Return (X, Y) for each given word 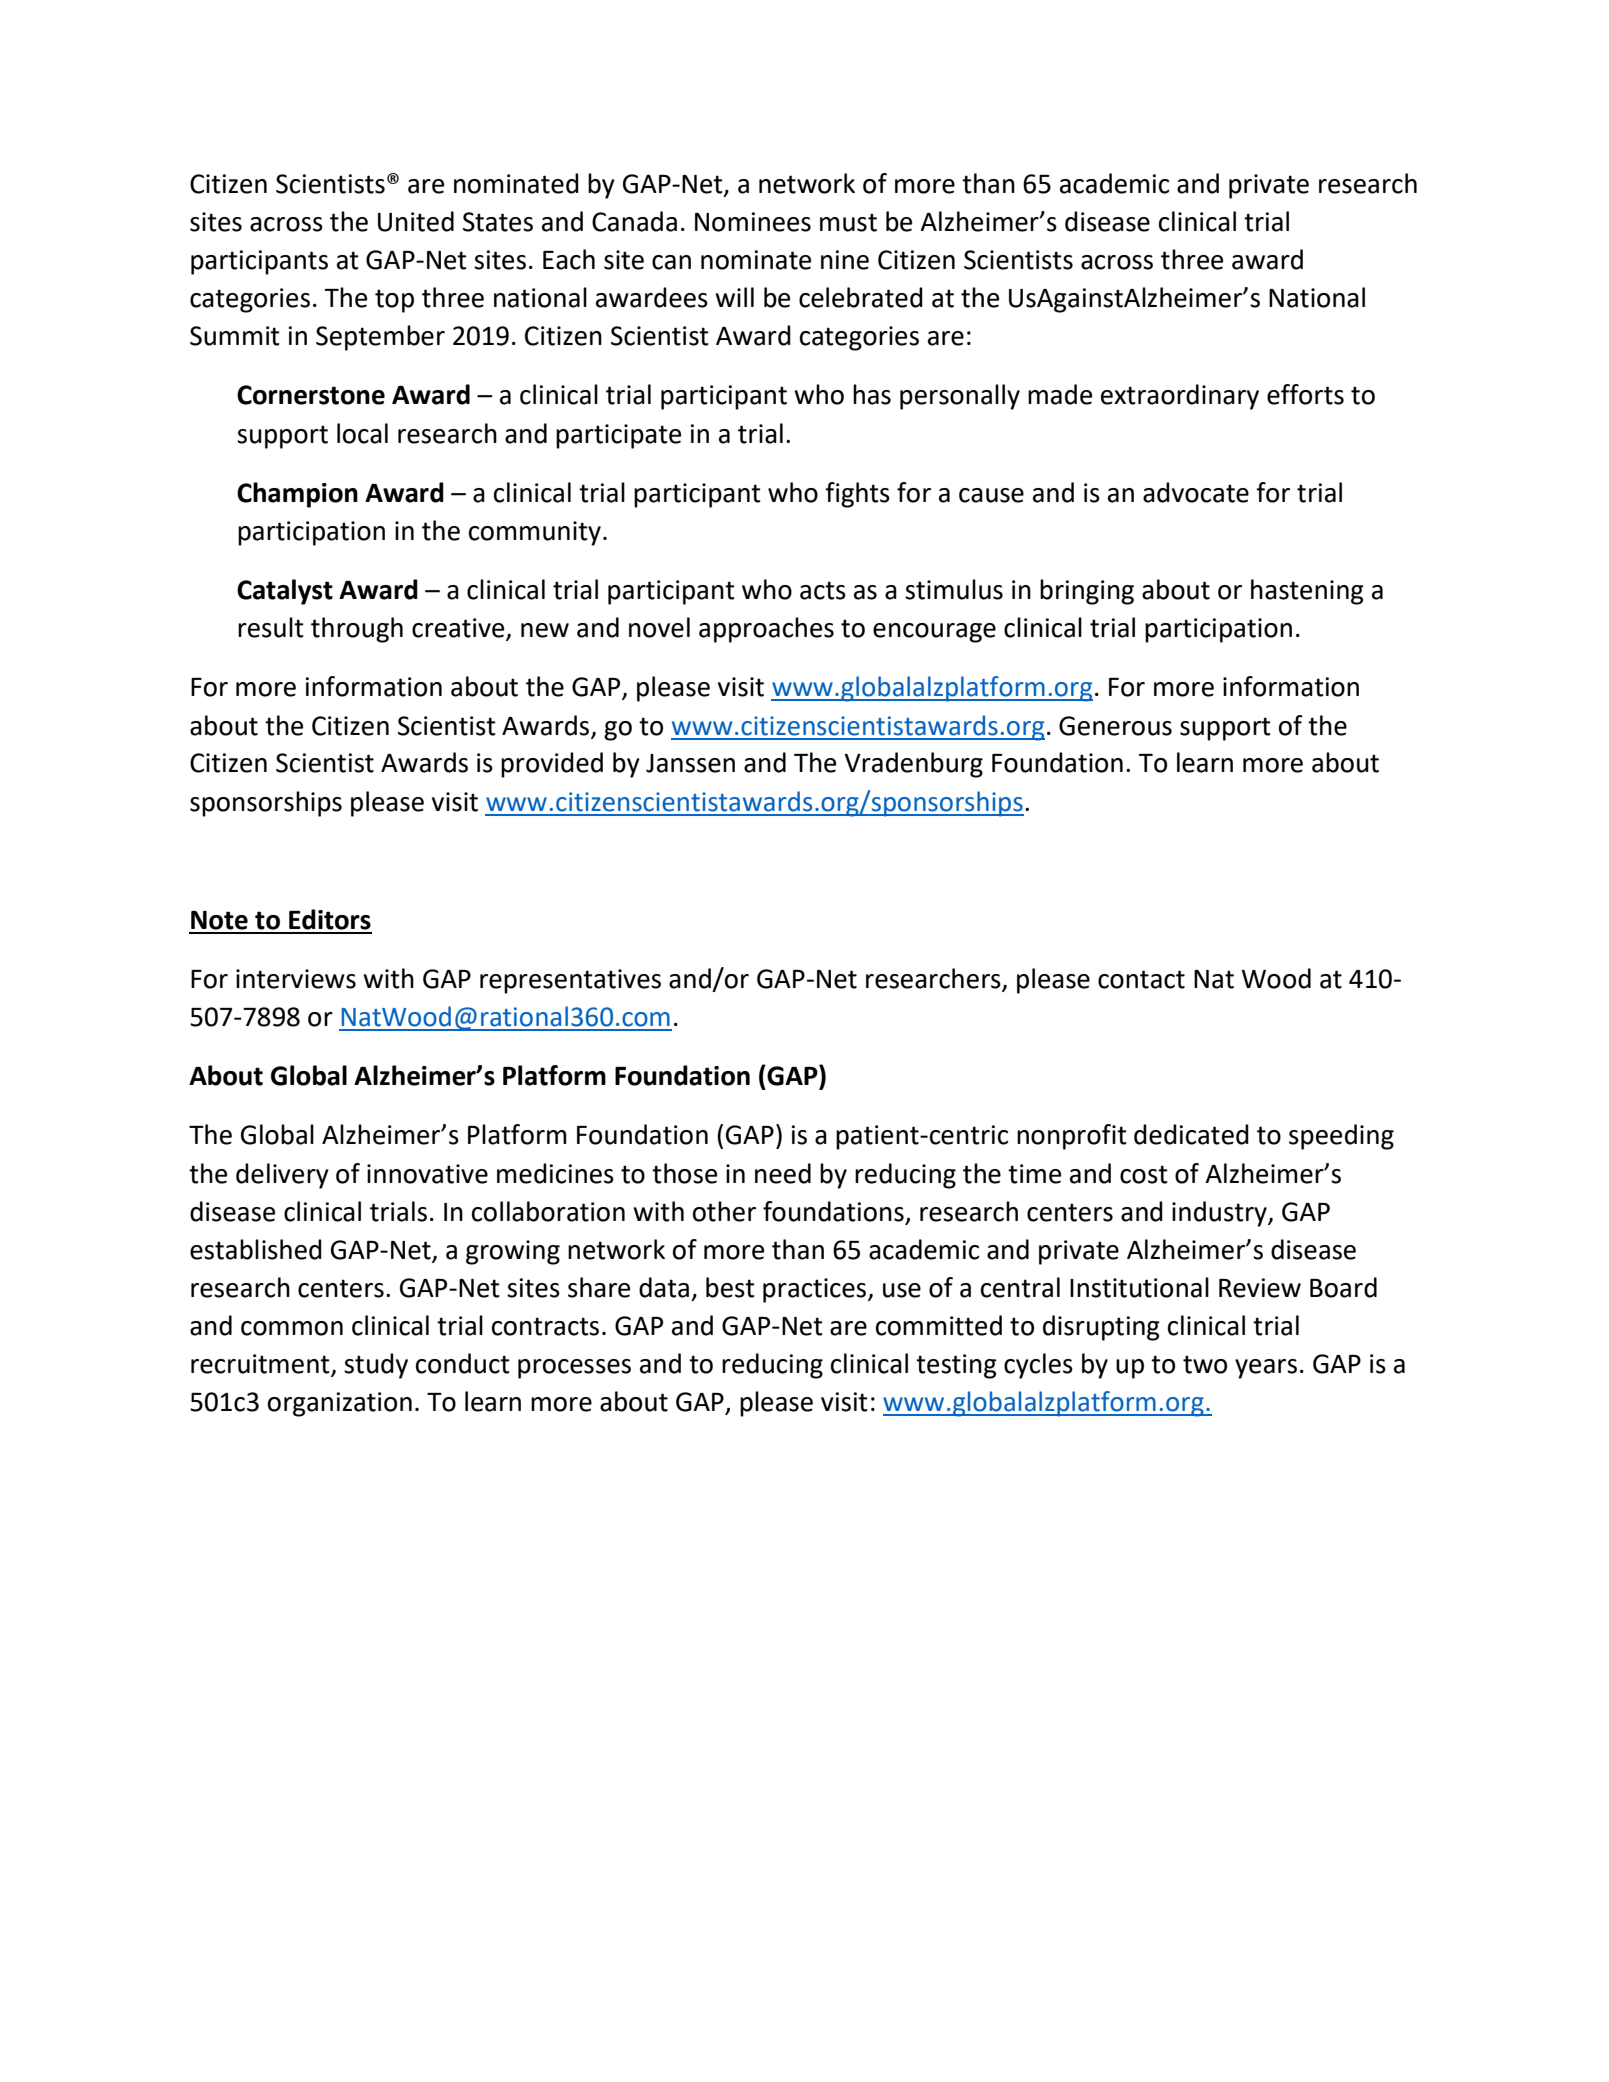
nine (845, 260)
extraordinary (1180, 397)
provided (552, 765)
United (416, 221)
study (376, 1366)
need (783, 1173)
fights (857, 495)
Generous (1115, 726)
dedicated (1191, 1134)
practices (816, 1290)
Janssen (690, 763)
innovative (427, 1174)
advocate (1196, 492)
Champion (297, 495)
